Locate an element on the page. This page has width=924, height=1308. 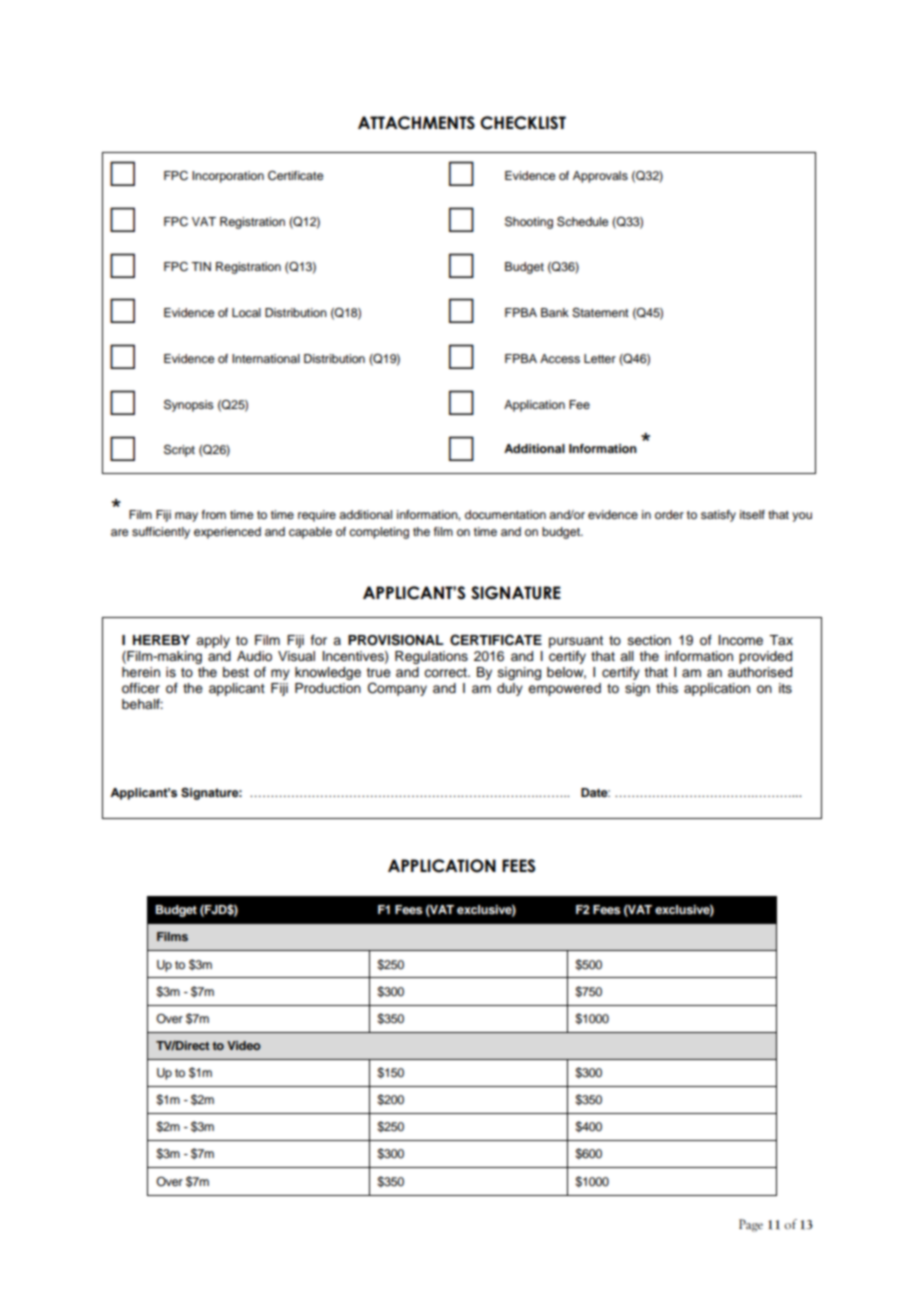
correct is located at coordinates (446, 673).
